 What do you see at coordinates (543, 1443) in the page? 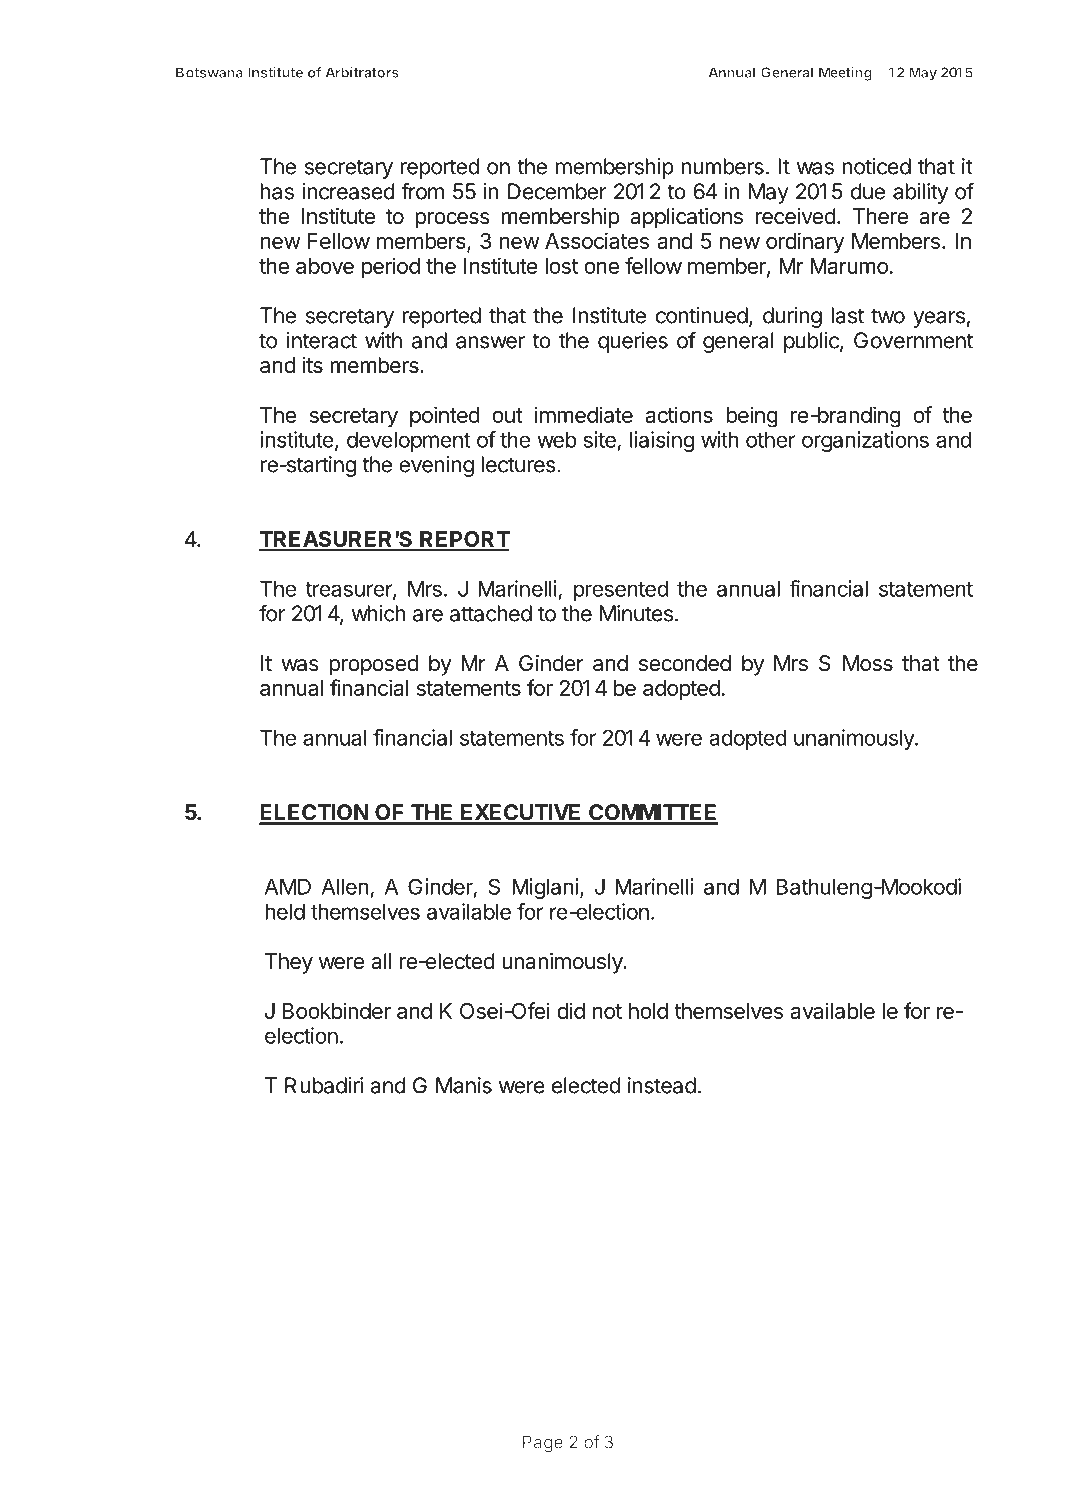
I see `Page` at bounding box center [543, 1443].
